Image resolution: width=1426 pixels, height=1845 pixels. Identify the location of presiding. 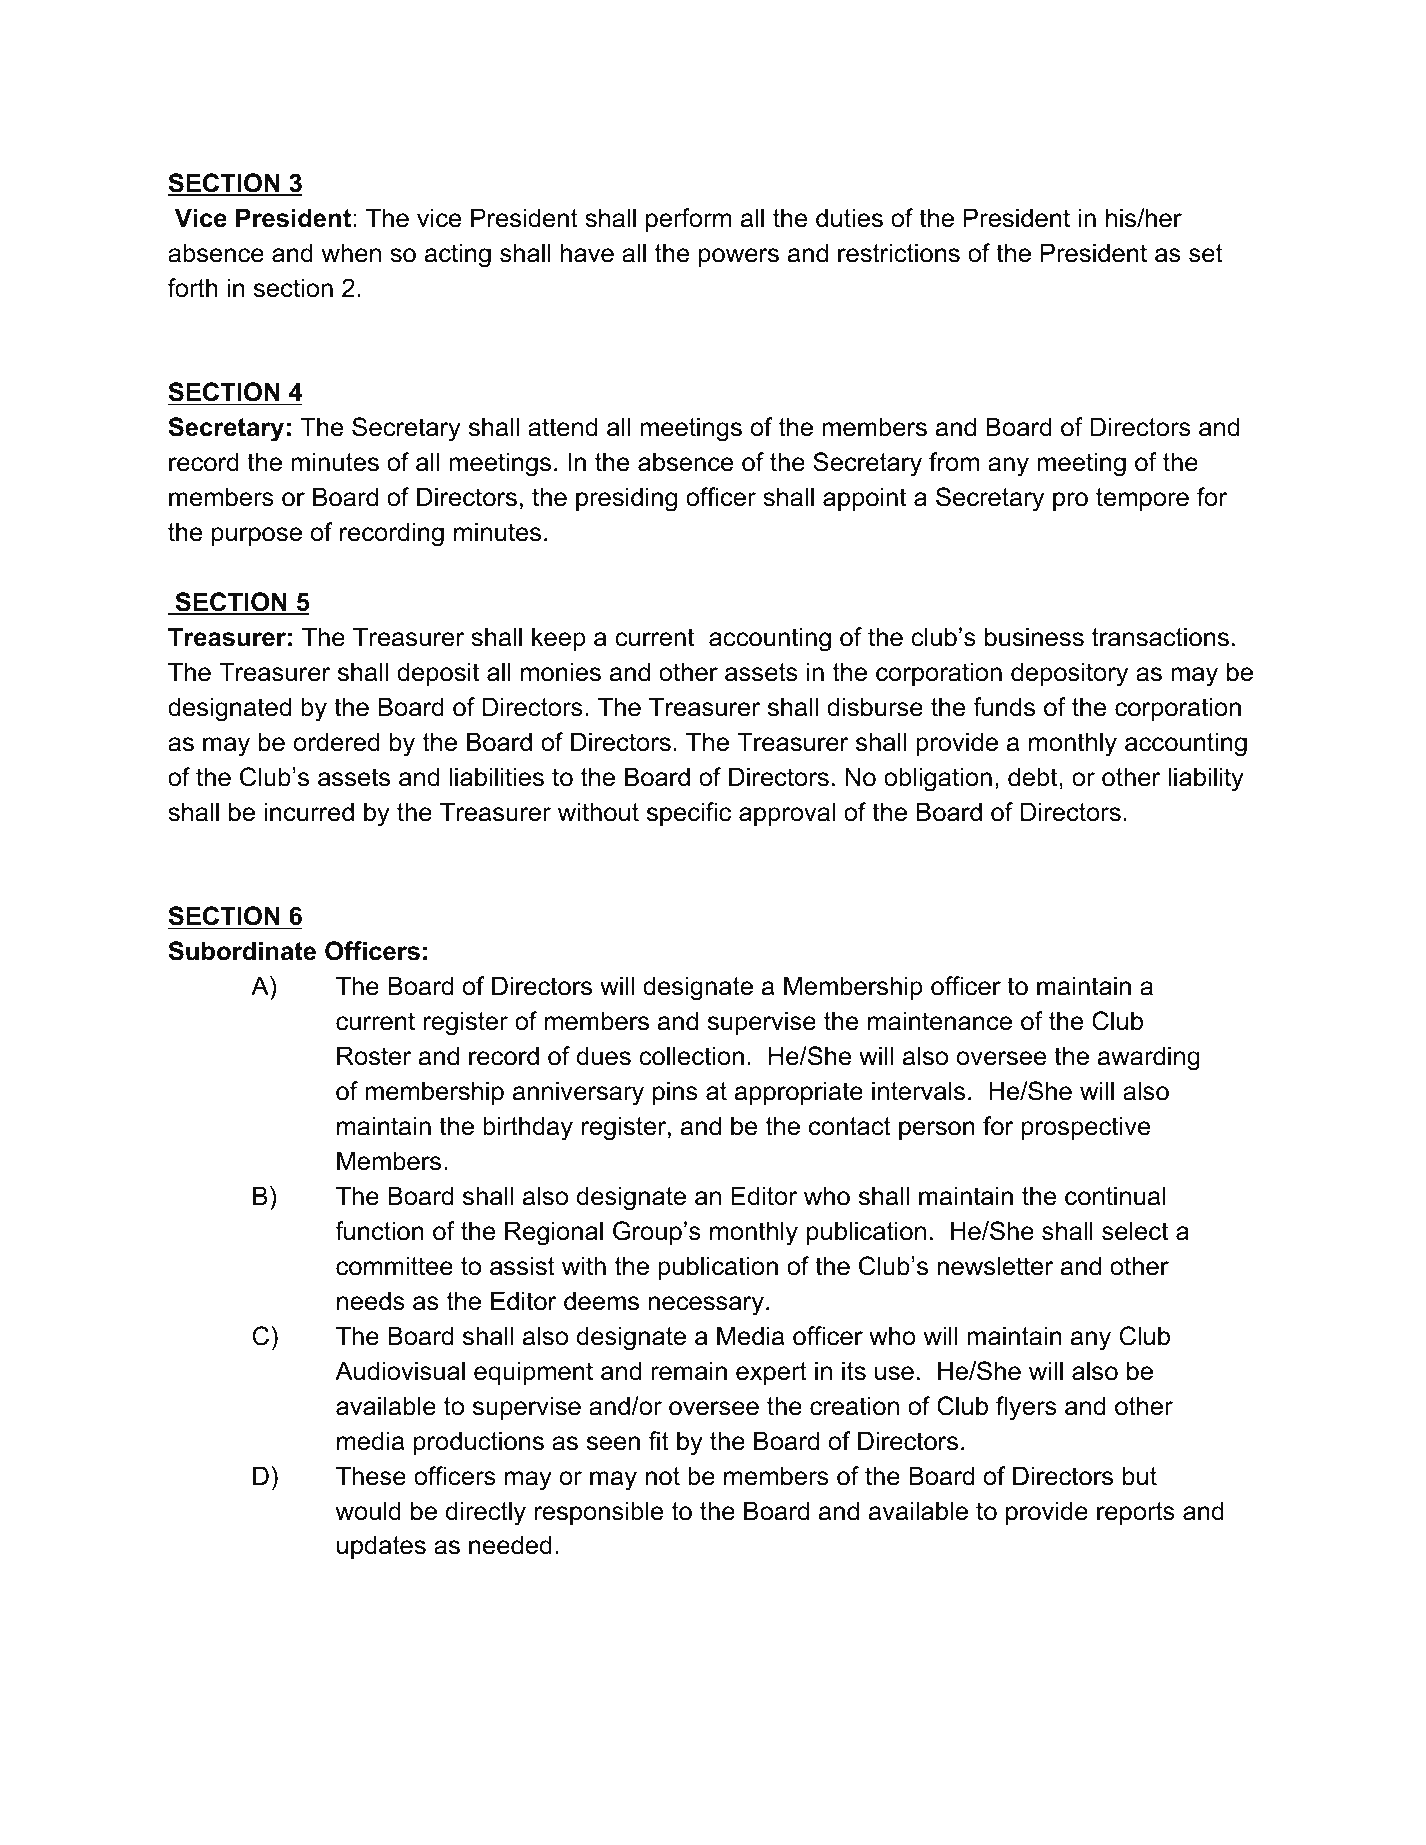
(626, 499).
